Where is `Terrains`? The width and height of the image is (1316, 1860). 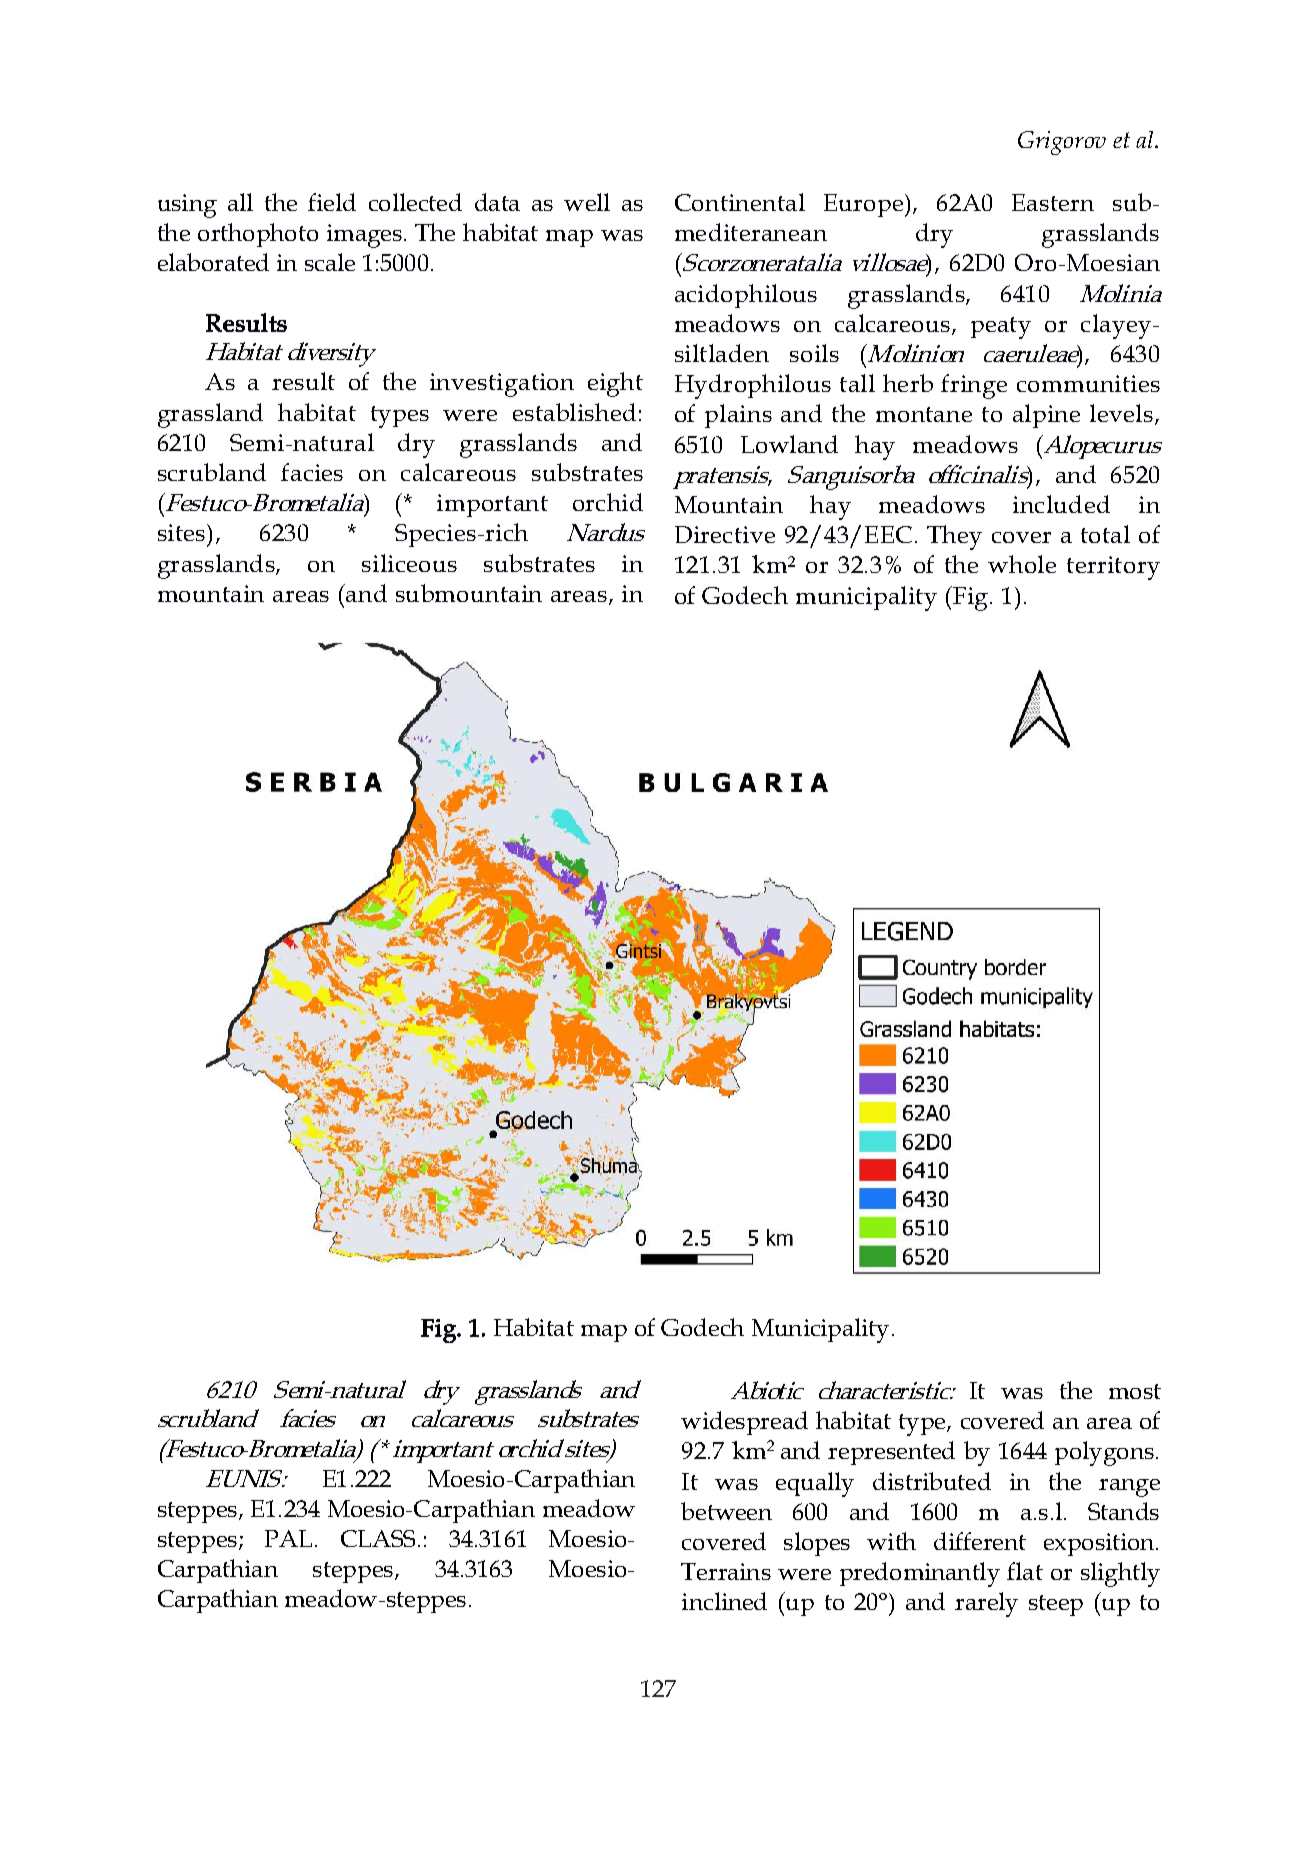 Terrains is located at coordinates (726, 1571).
